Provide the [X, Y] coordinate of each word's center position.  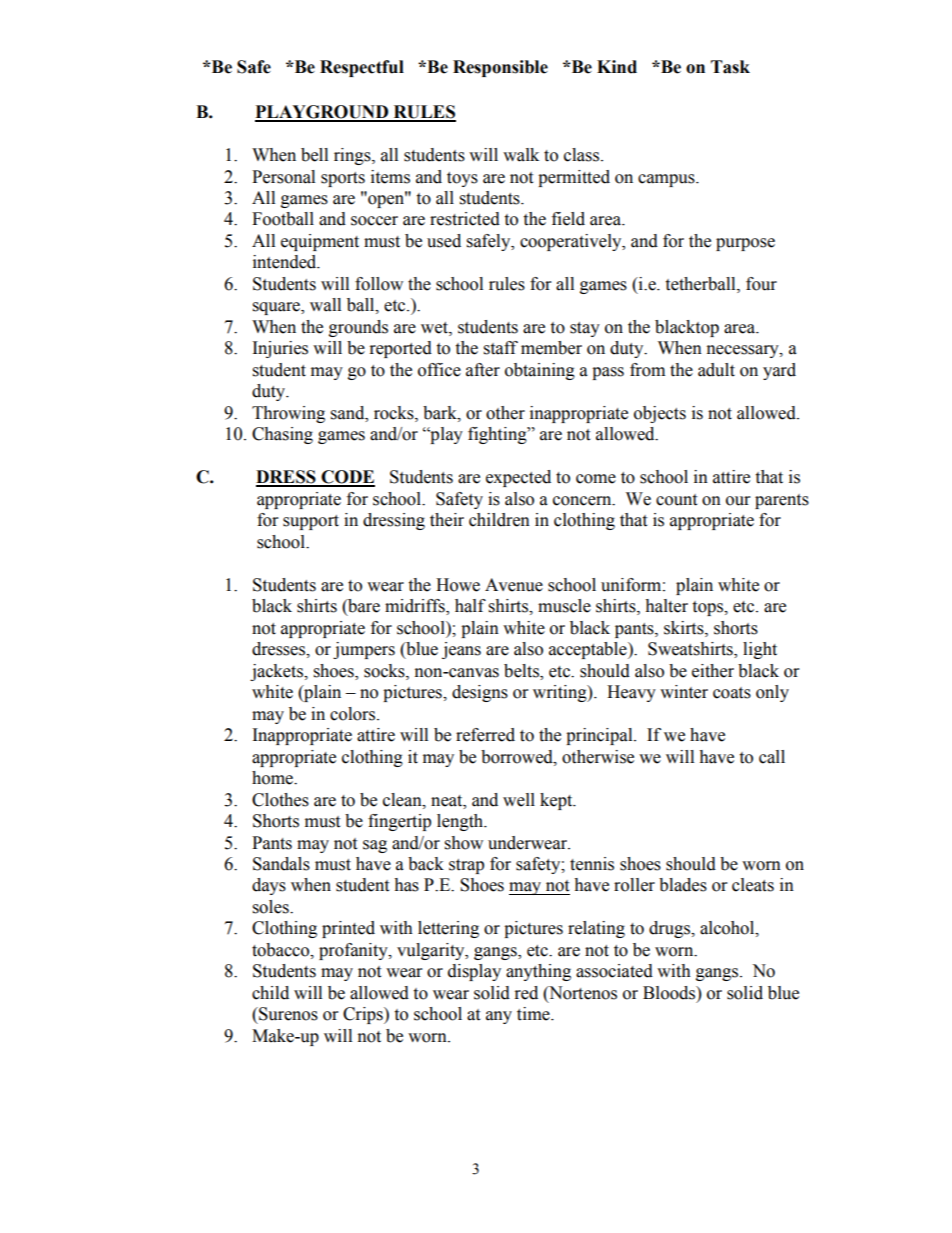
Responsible [500, 68]
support [311, 522]
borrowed [518, 757]
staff [501, 348]
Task [730, 67]
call [772, 757]
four [761, 284]
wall [325, 305]
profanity [354, 951]
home [273, 778]
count [676, 500]
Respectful [362, 68]
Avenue [514, 585]
